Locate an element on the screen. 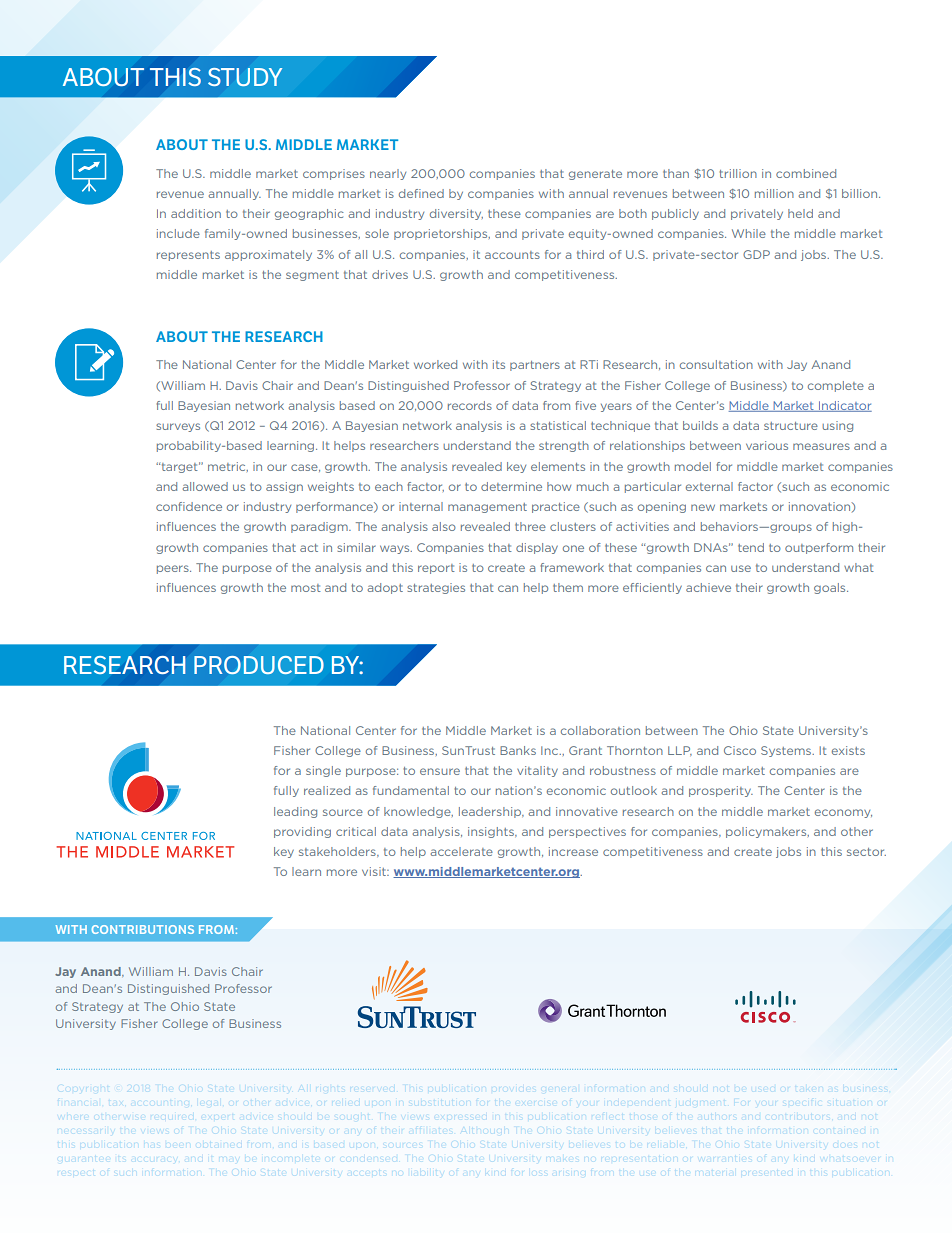 The height and width of the screenshot is (1233, 952). PRODUCED is located at coordinates (259, 665).
